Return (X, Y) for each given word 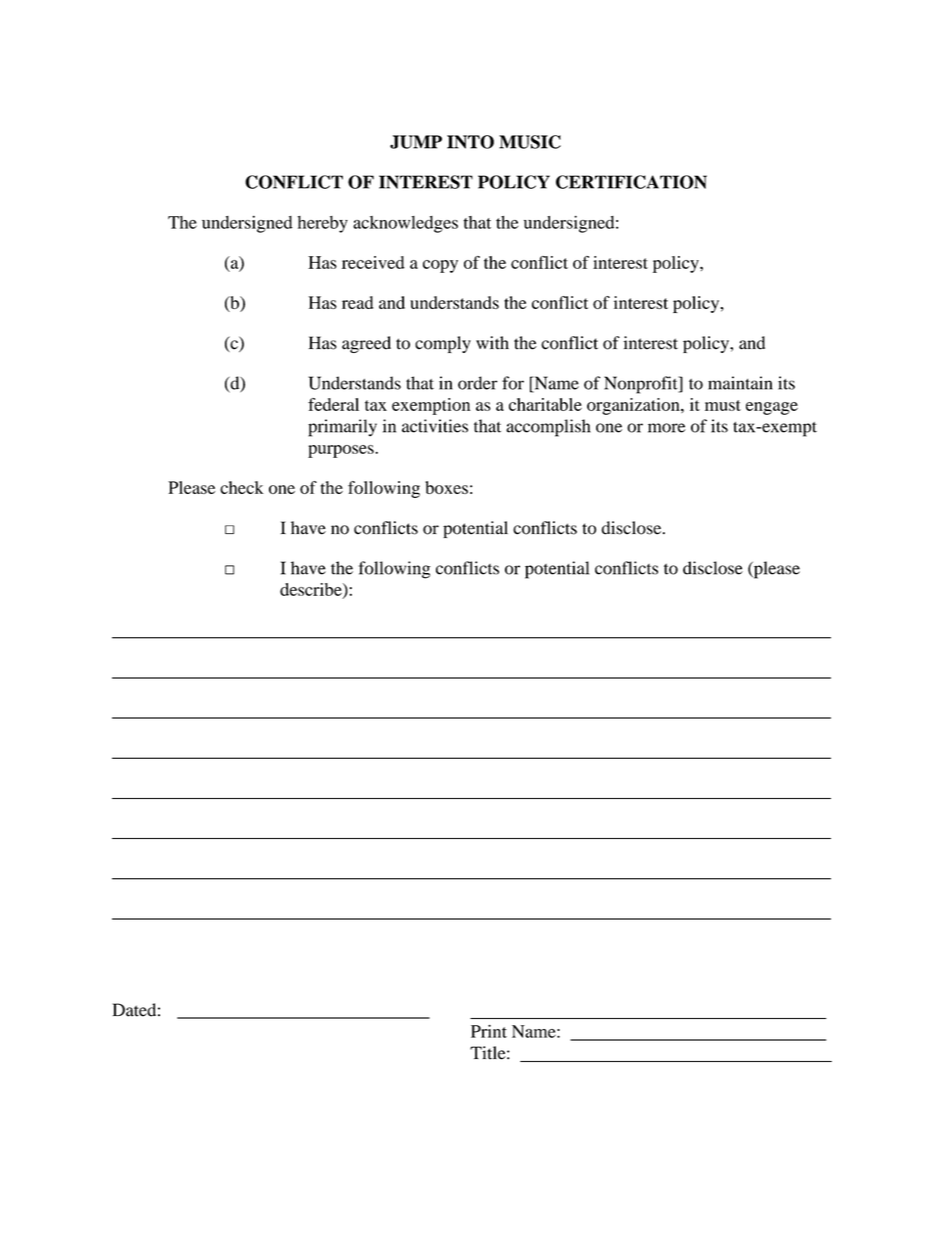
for (513, 383)
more (666, 428)
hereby (322, 224)
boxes (446, 487)
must (723, 405)
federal (333, 404)
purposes (342, 451)
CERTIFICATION (631, 182)
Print (489, 1031)
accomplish (548, 428)
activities (435, 426)
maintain (740, 383)
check (242, 487)
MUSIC (530, 142)
